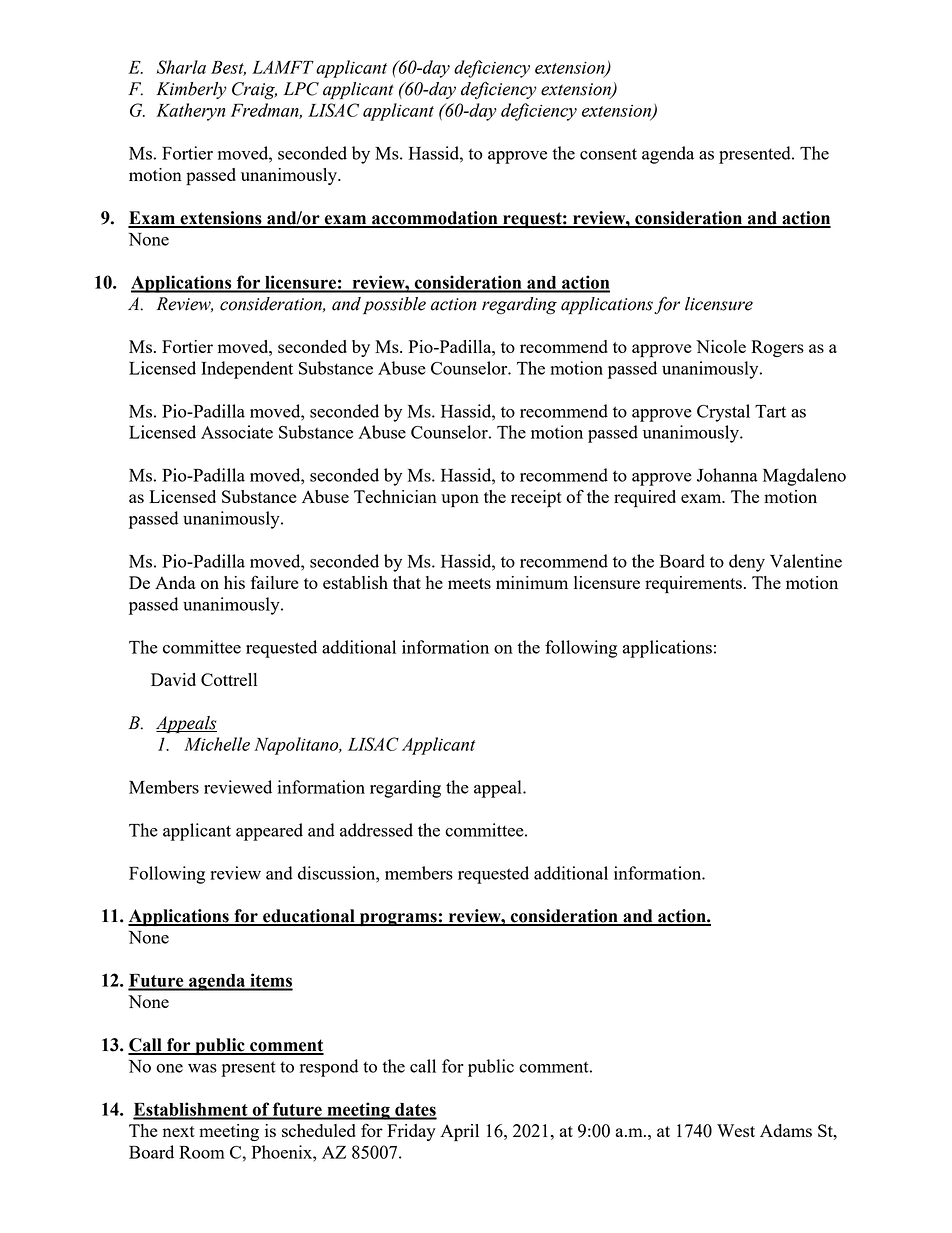  What do you see at coordinates (254, 91) in the screenshot?
I see `Craig` at bounding box center [254, 91].
